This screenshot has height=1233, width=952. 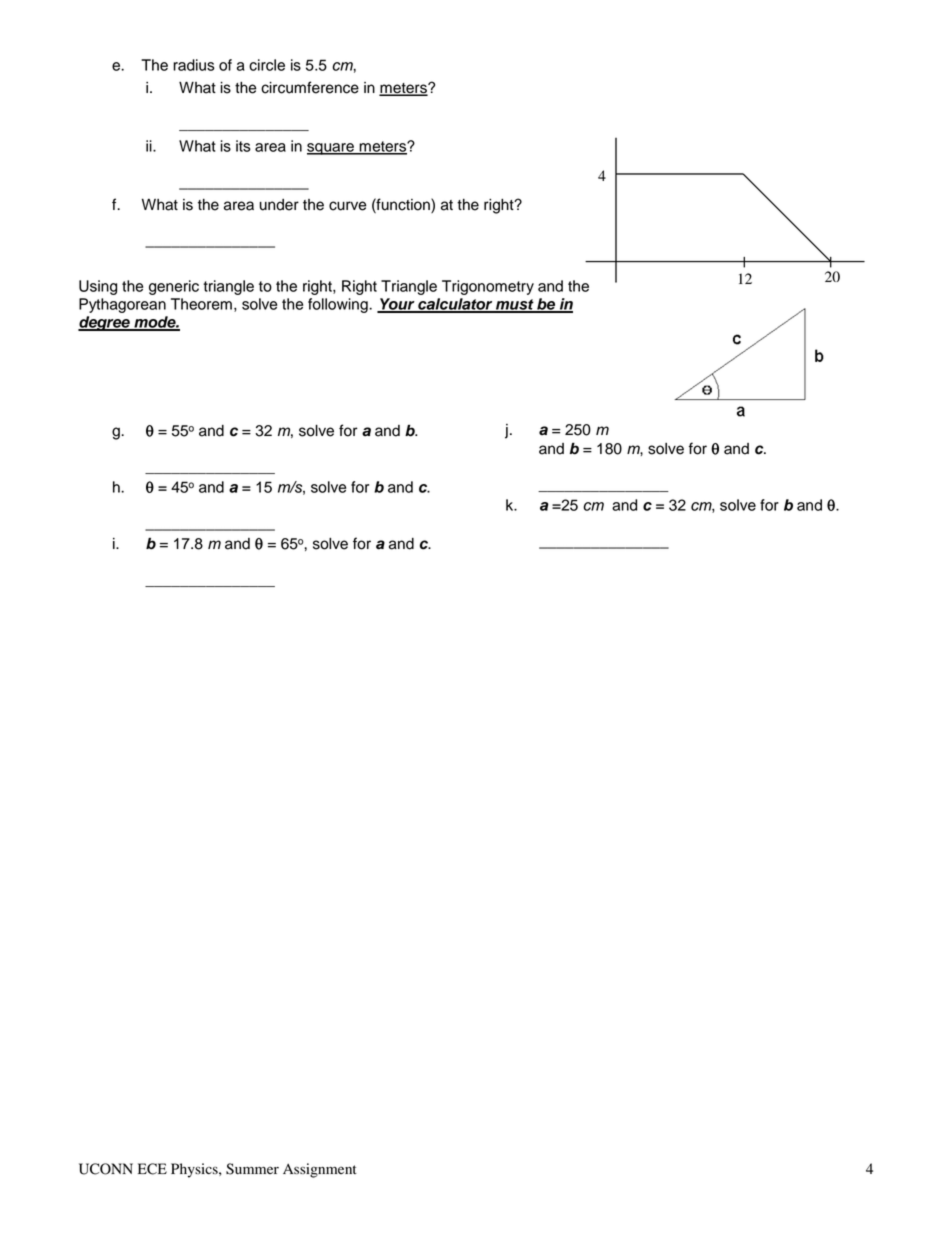 I want to click on Theorem, so click(x=201, y=304).
